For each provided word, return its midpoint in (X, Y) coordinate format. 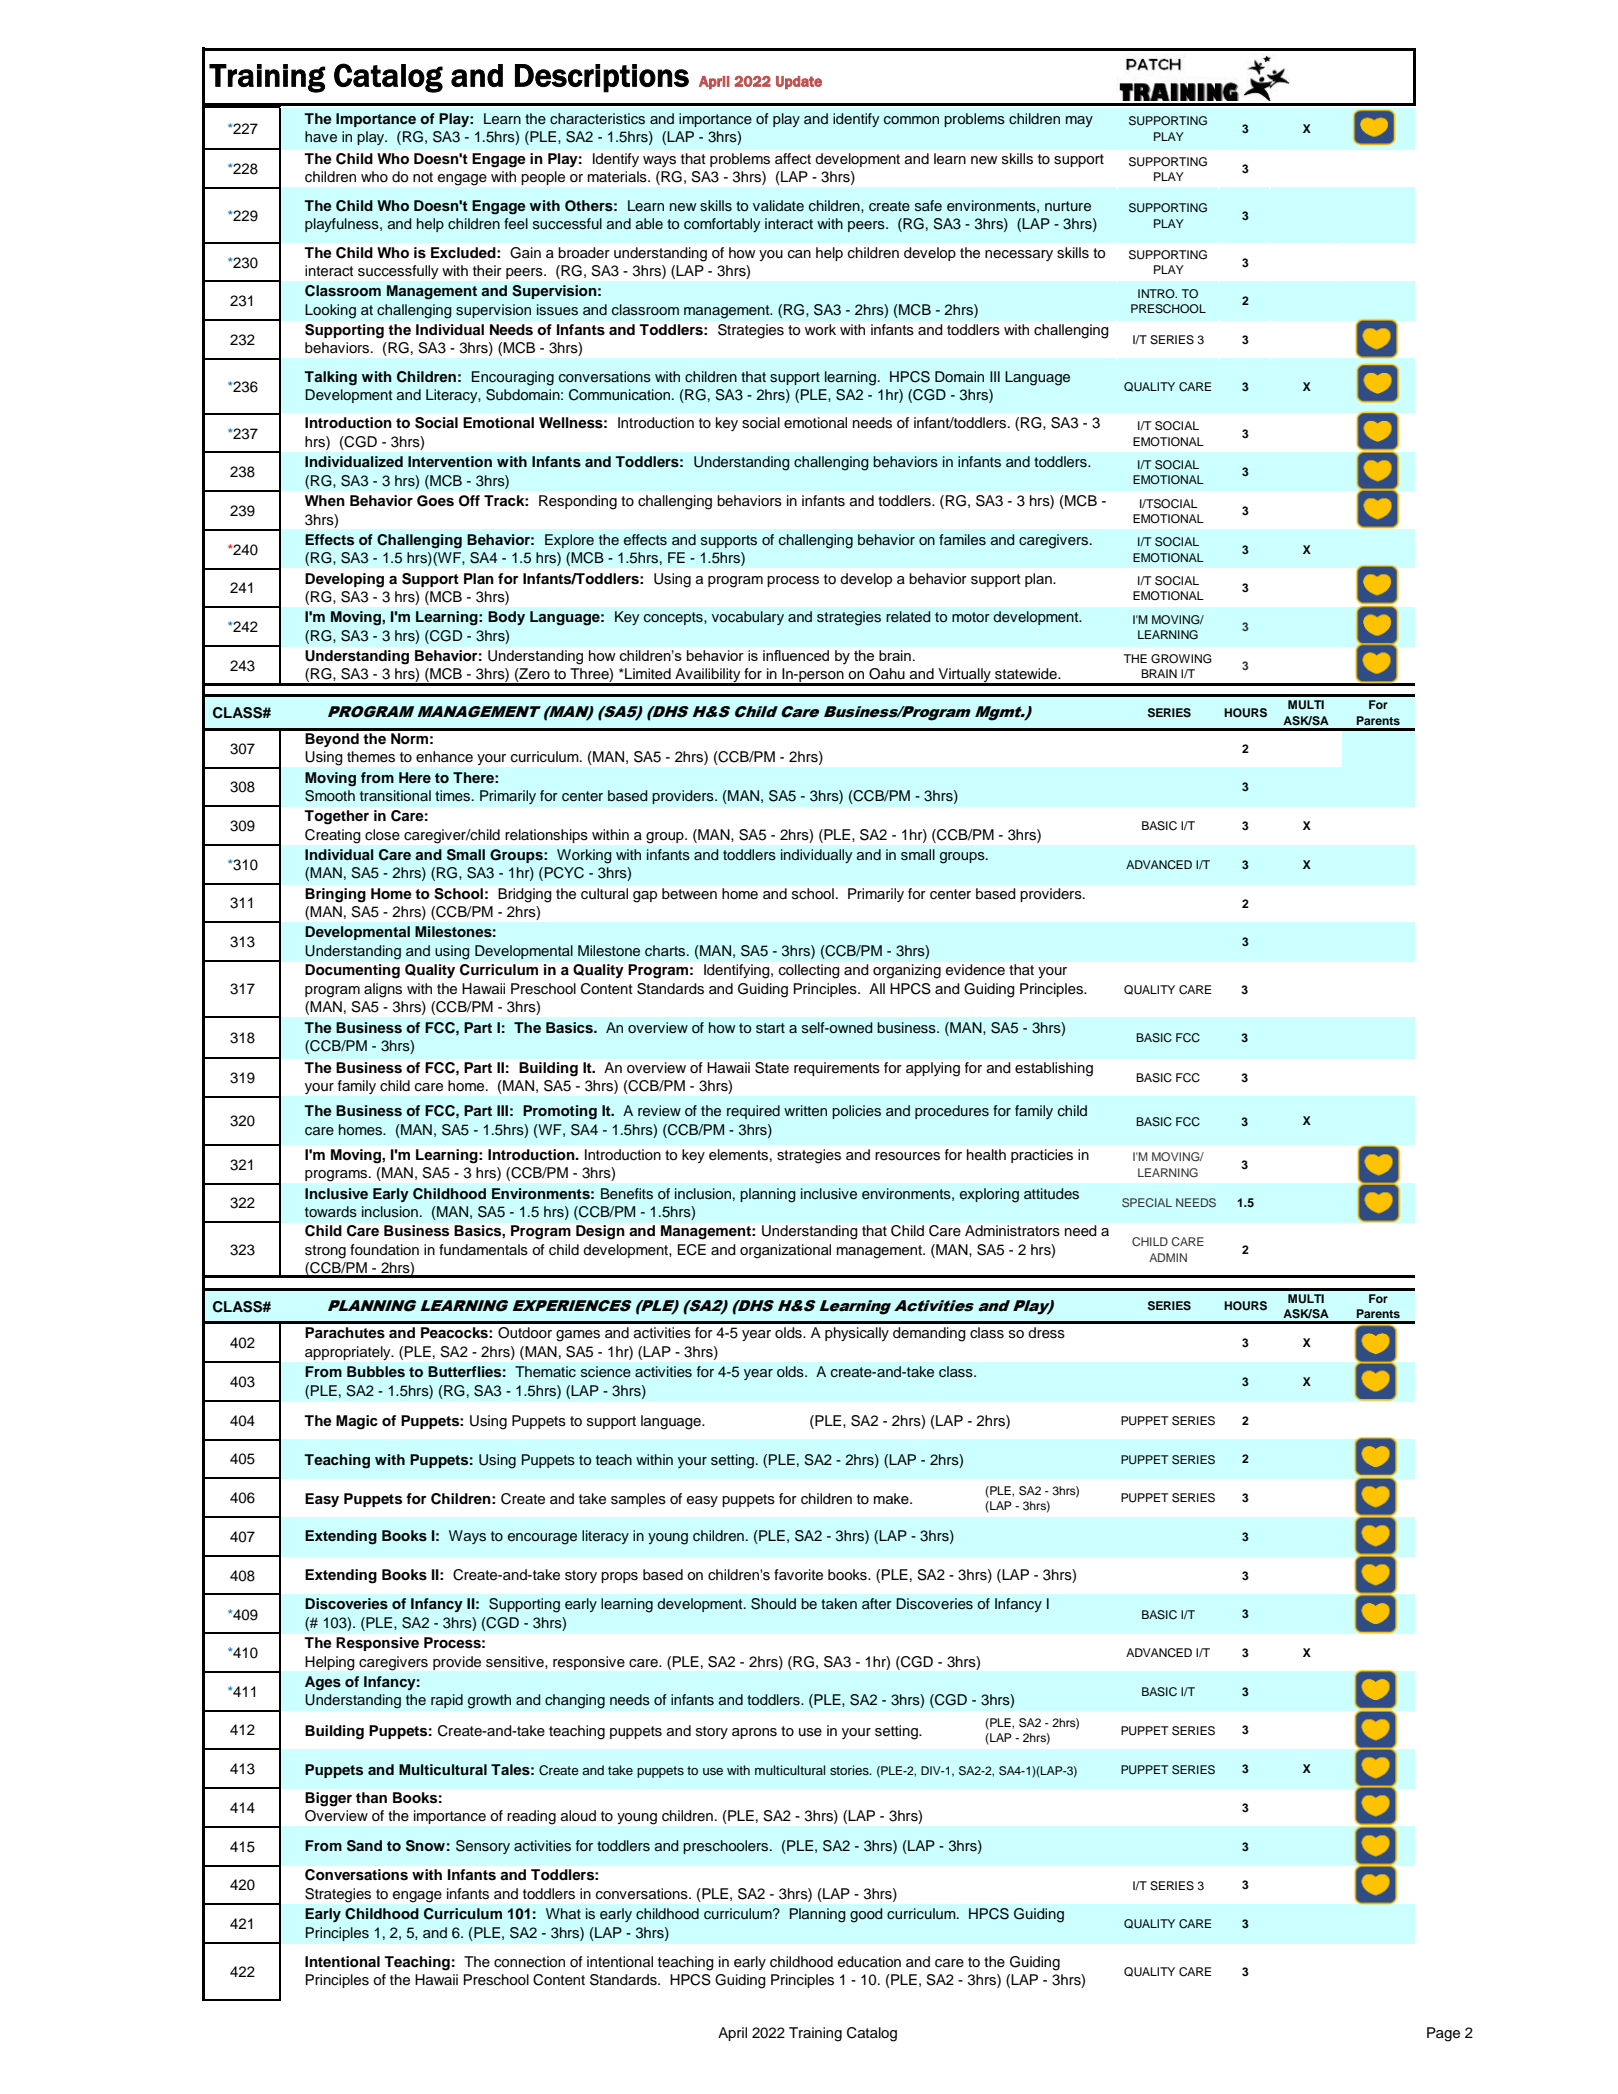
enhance (444, 757)
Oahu (887, 674)
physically (857, 1334)
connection (529, 1962)
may (1079, 121)
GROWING (1181, 659)
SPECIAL (1147, 1202)
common (911, 120)
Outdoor (525, 1333)
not (423, 177)
